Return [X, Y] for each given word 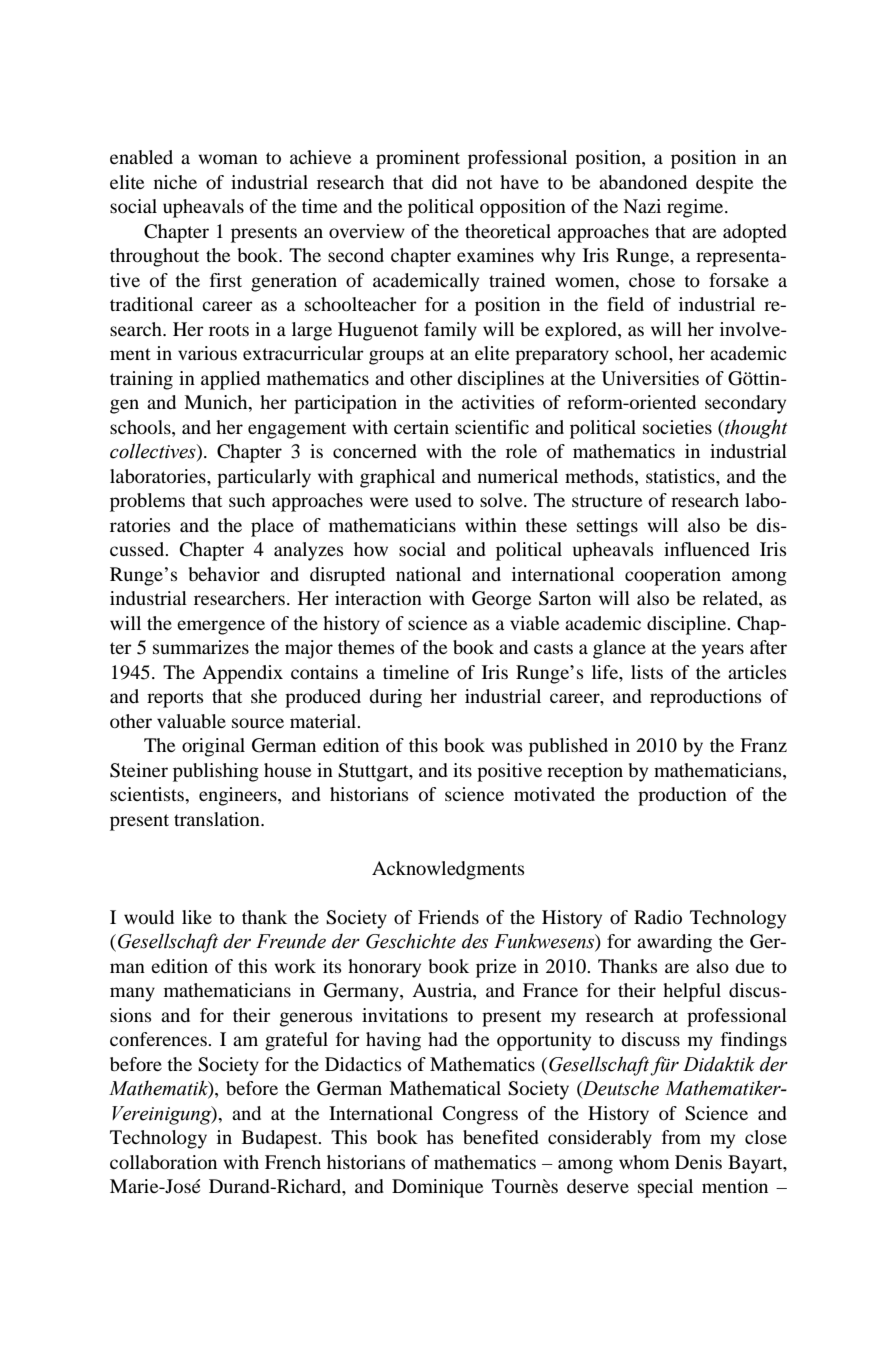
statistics [681, 476]
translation [218, 819]
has [440, 1137]
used [433, 500]
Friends [448, 917]
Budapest [281, 1139]
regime [696, 208]
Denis [698, 1162]
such [247, 500]
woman [228, 159]
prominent [418, 159]
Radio [658, 917]
